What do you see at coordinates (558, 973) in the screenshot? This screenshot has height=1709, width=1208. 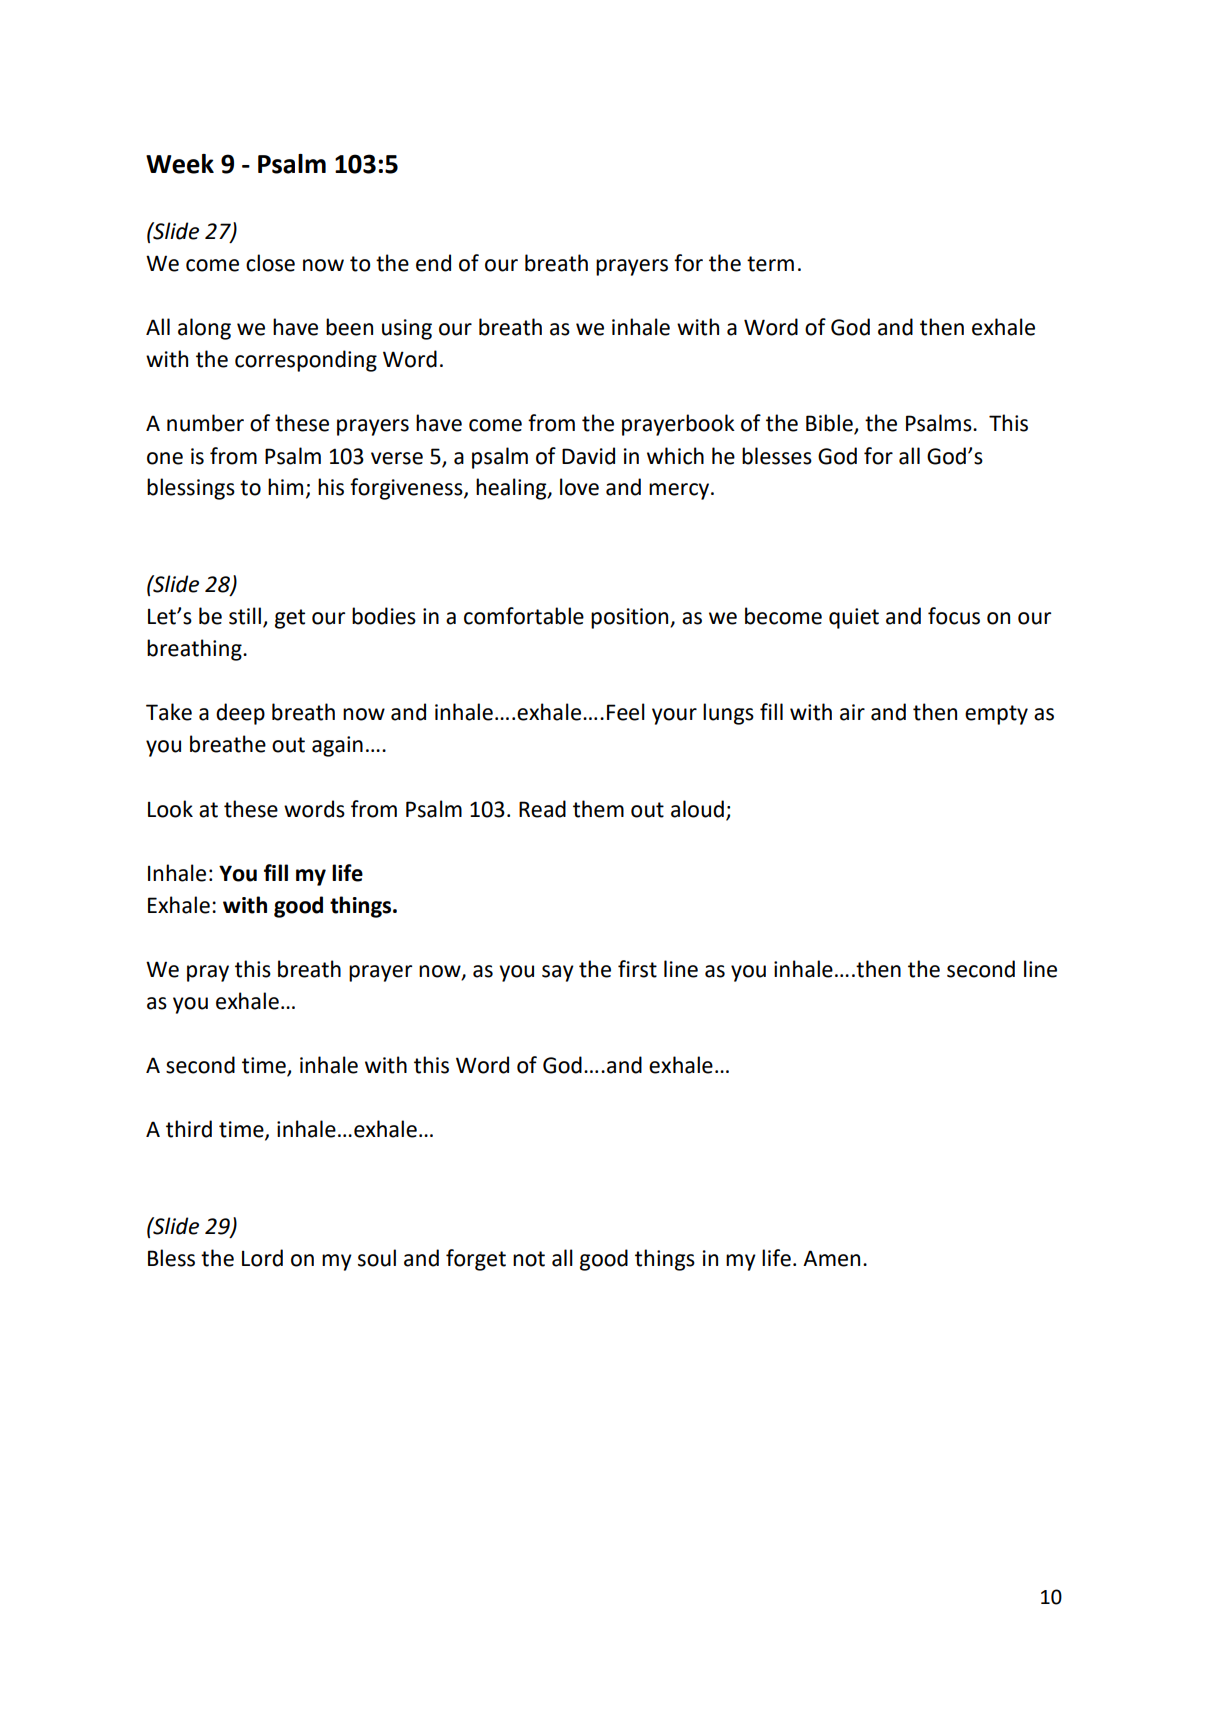 I see `say` at bounding box center [558, 973].
